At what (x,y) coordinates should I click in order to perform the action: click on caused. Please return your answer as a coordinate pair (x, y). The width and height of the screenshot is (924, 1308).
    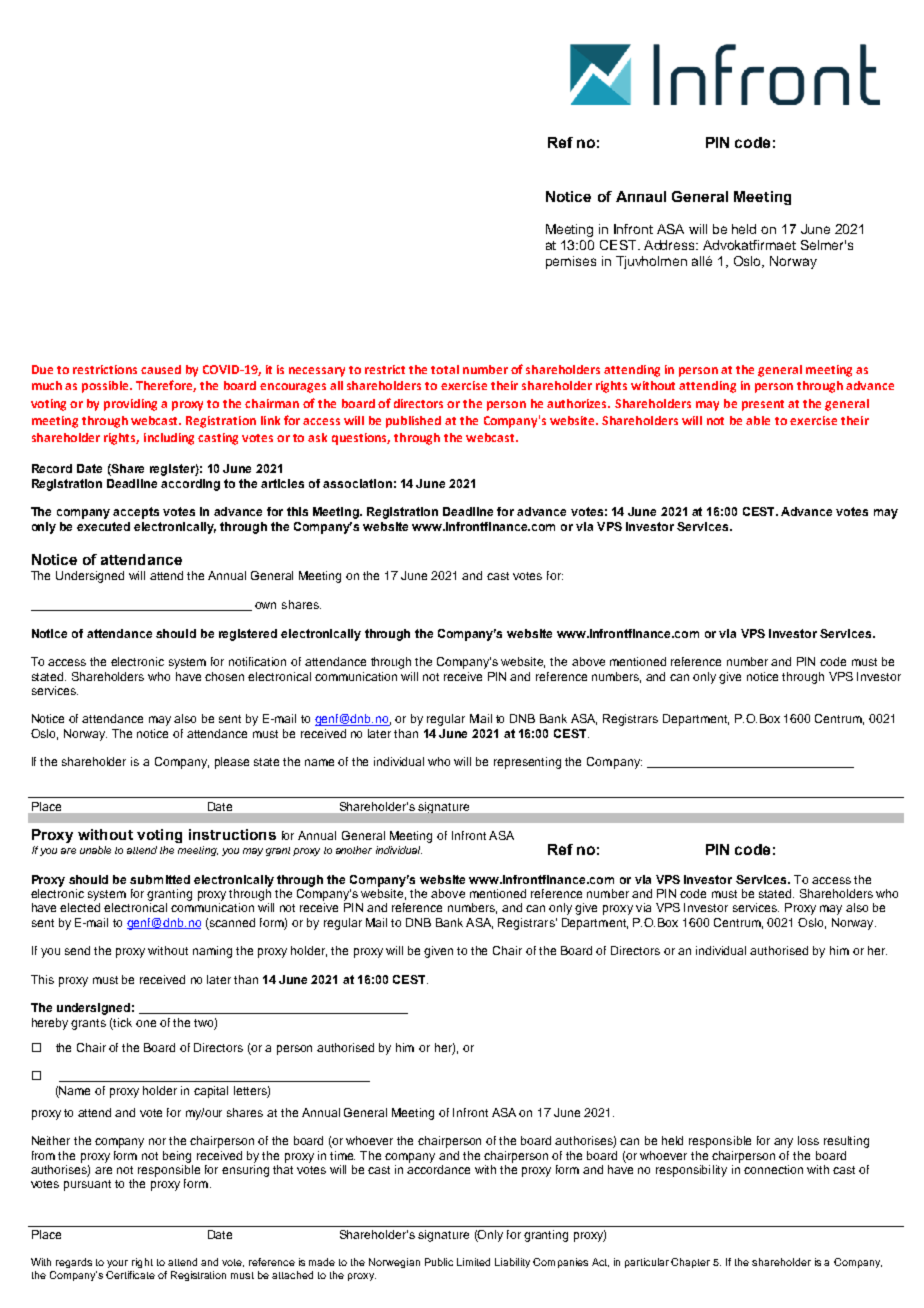
    Looking at the image, I should click on (161, 369).
